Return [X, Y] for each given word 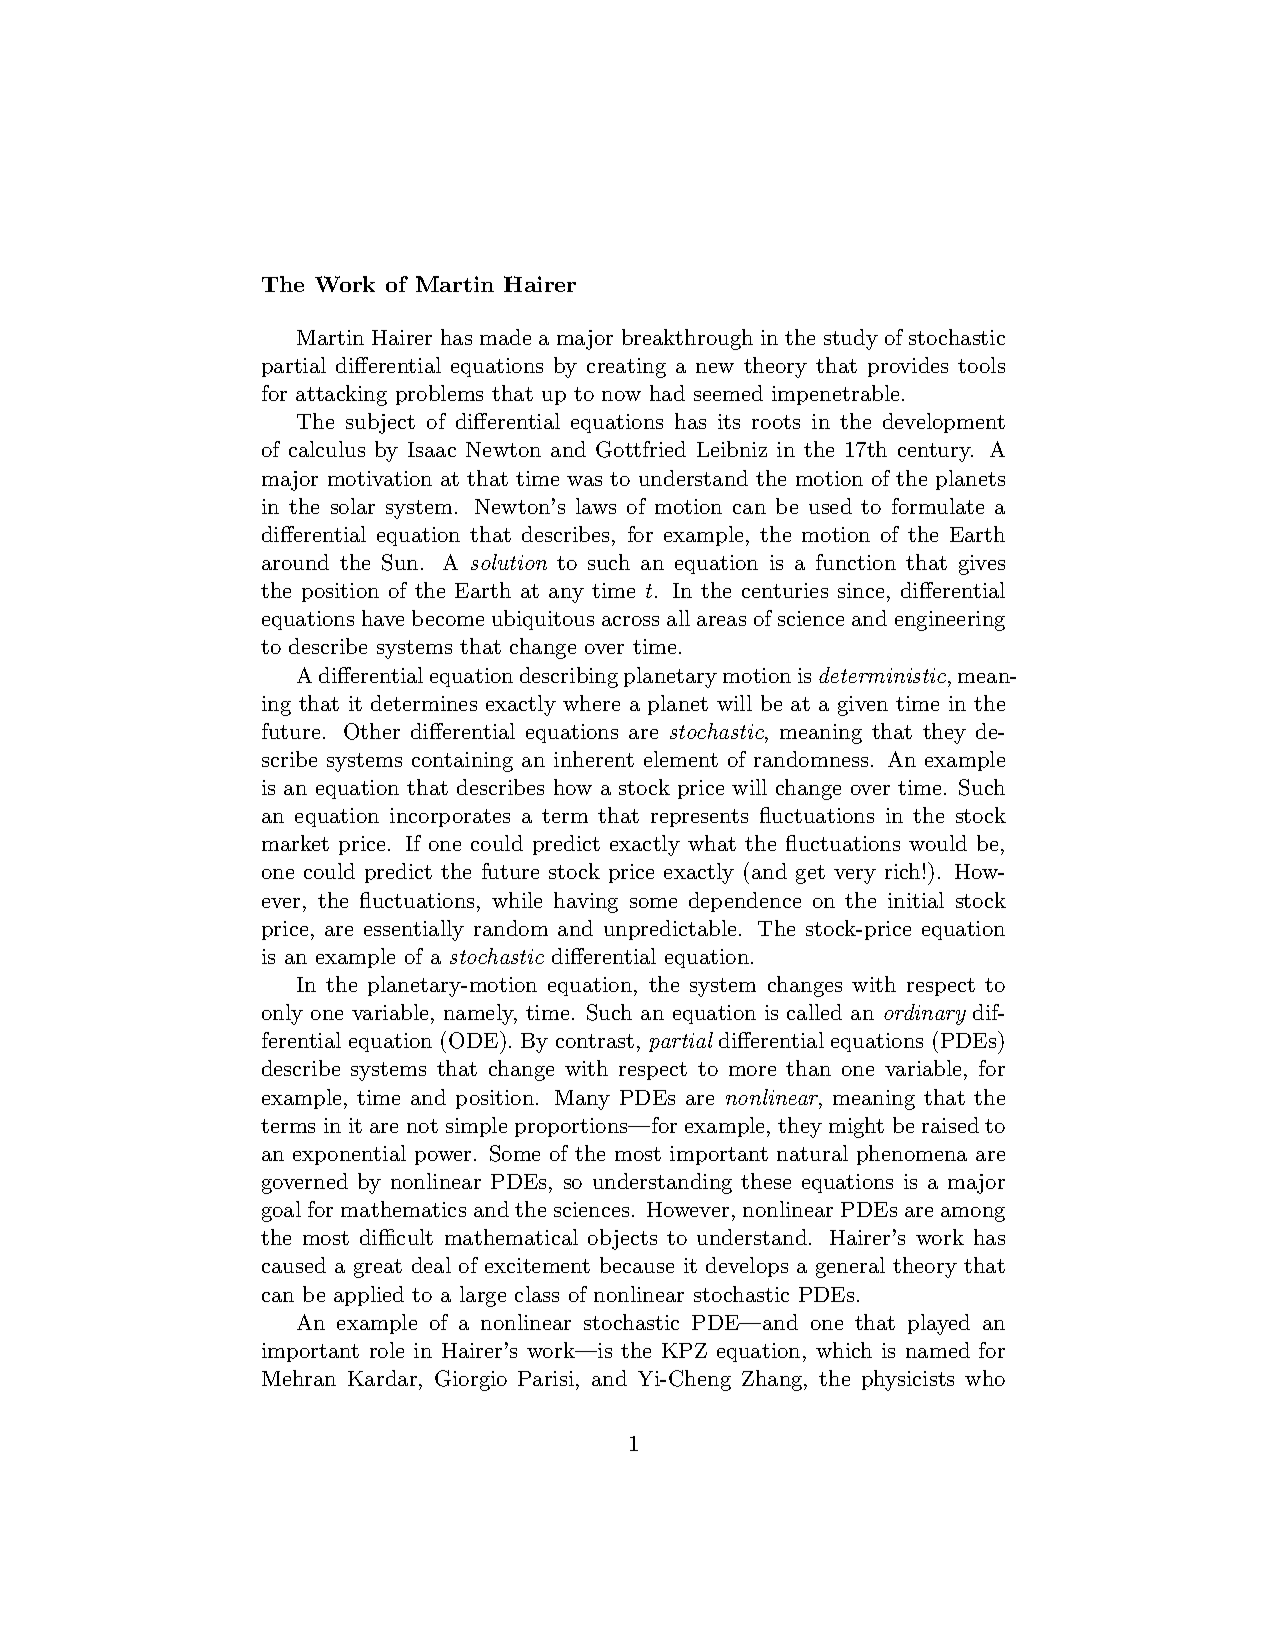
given [863, 706]
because [637, 1265]
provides [908, 367]
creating [626, 368]
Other [372, 731]
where [591, 703]
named [938, 1350]
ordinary [925, 1014]
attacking [341, 395]
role [387, 1350]
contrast [595, 1041]
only [282, 1014]
